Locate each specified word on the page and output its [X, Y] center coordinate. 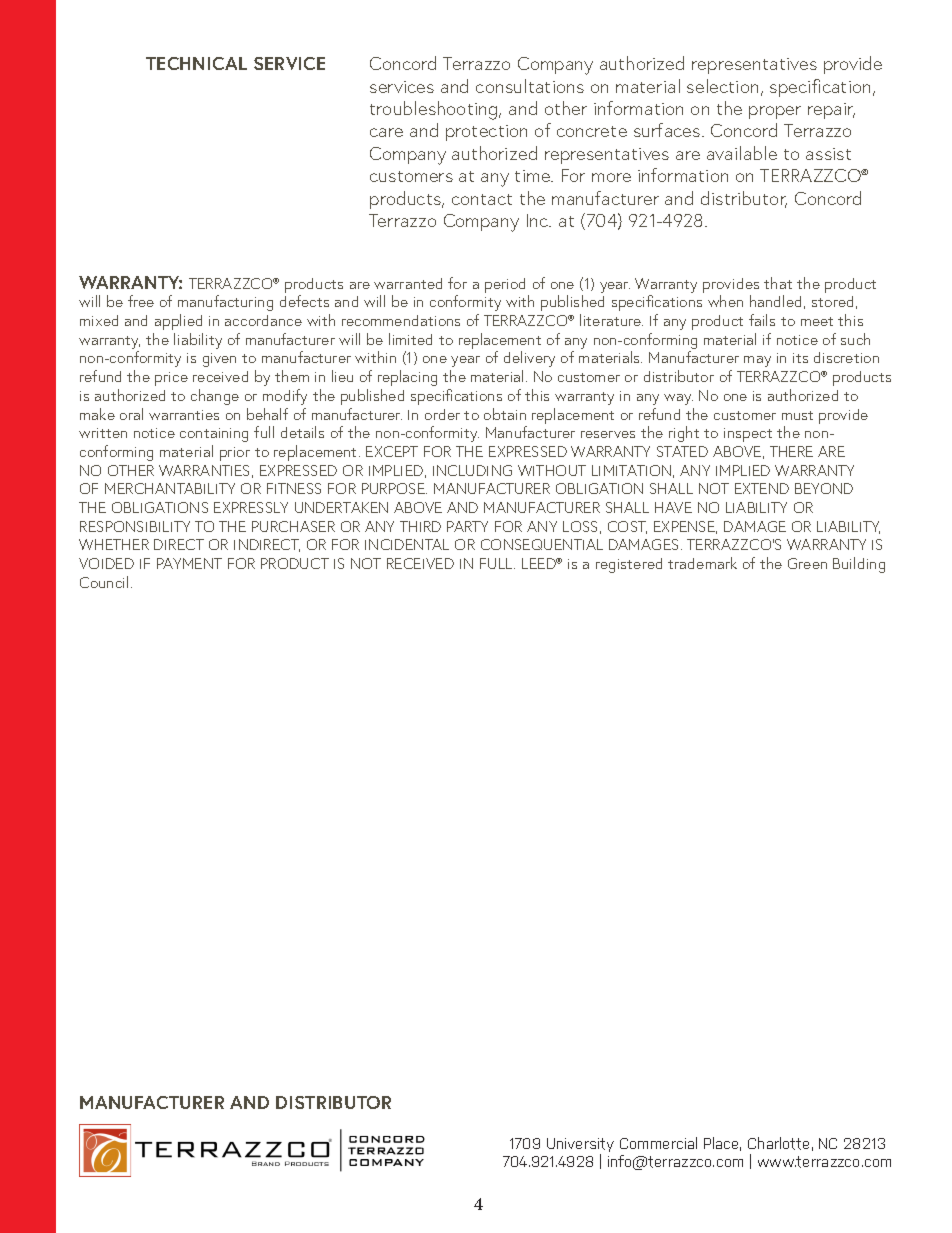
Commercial [658, 1143]
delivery [529, 359]
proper [775, 112]
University [580, 1146]
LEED [540, 563]
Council [104, 582]
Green [807, 563]
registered [629, 565]
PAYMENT [189, 563]
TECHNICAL [196, 63]
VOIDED [106, 563]
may [757, 361]
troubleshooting [435, 110]
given [219, 360]
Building [859, 565]
